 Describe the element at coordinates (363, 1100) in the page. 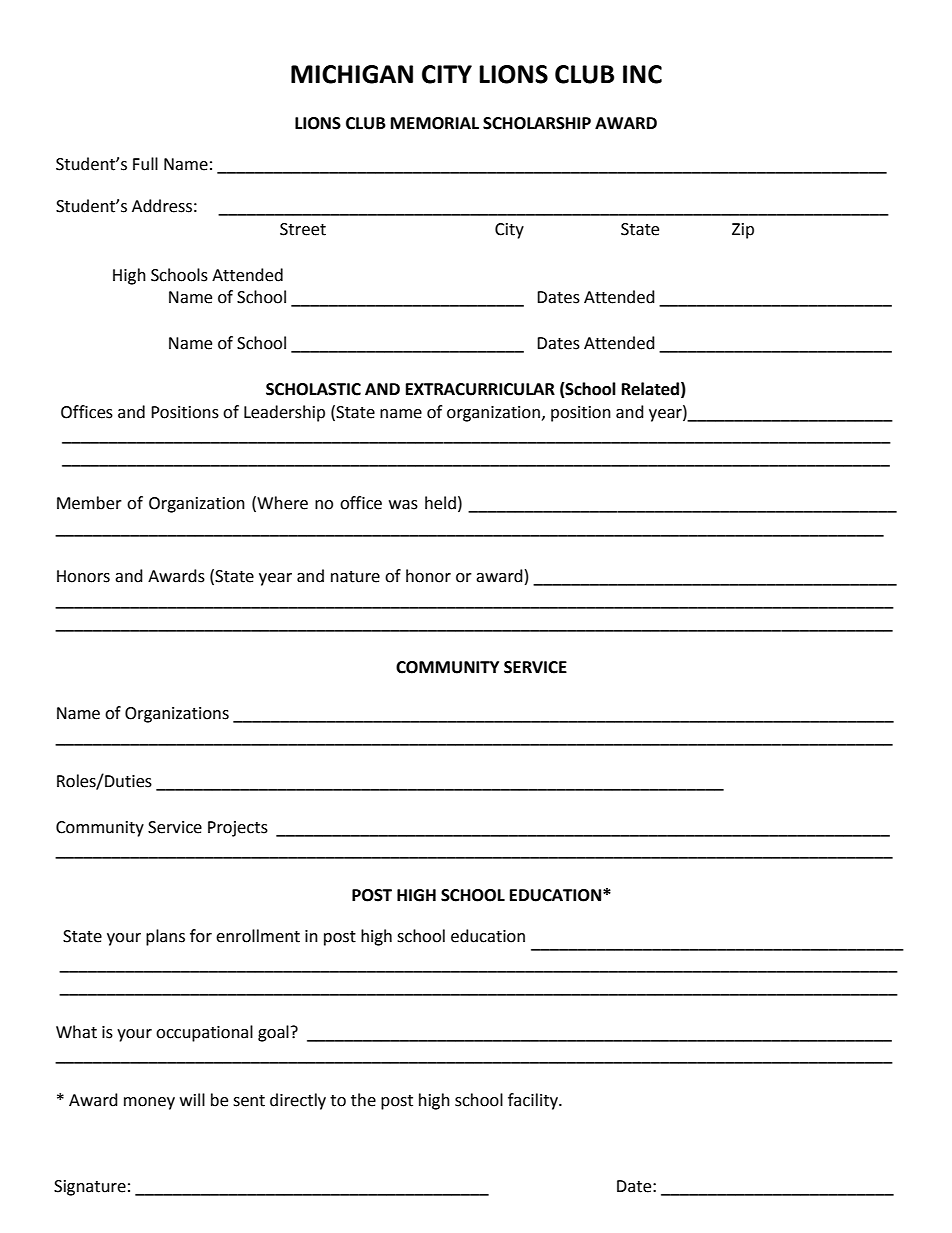

I see `the` at that location.
